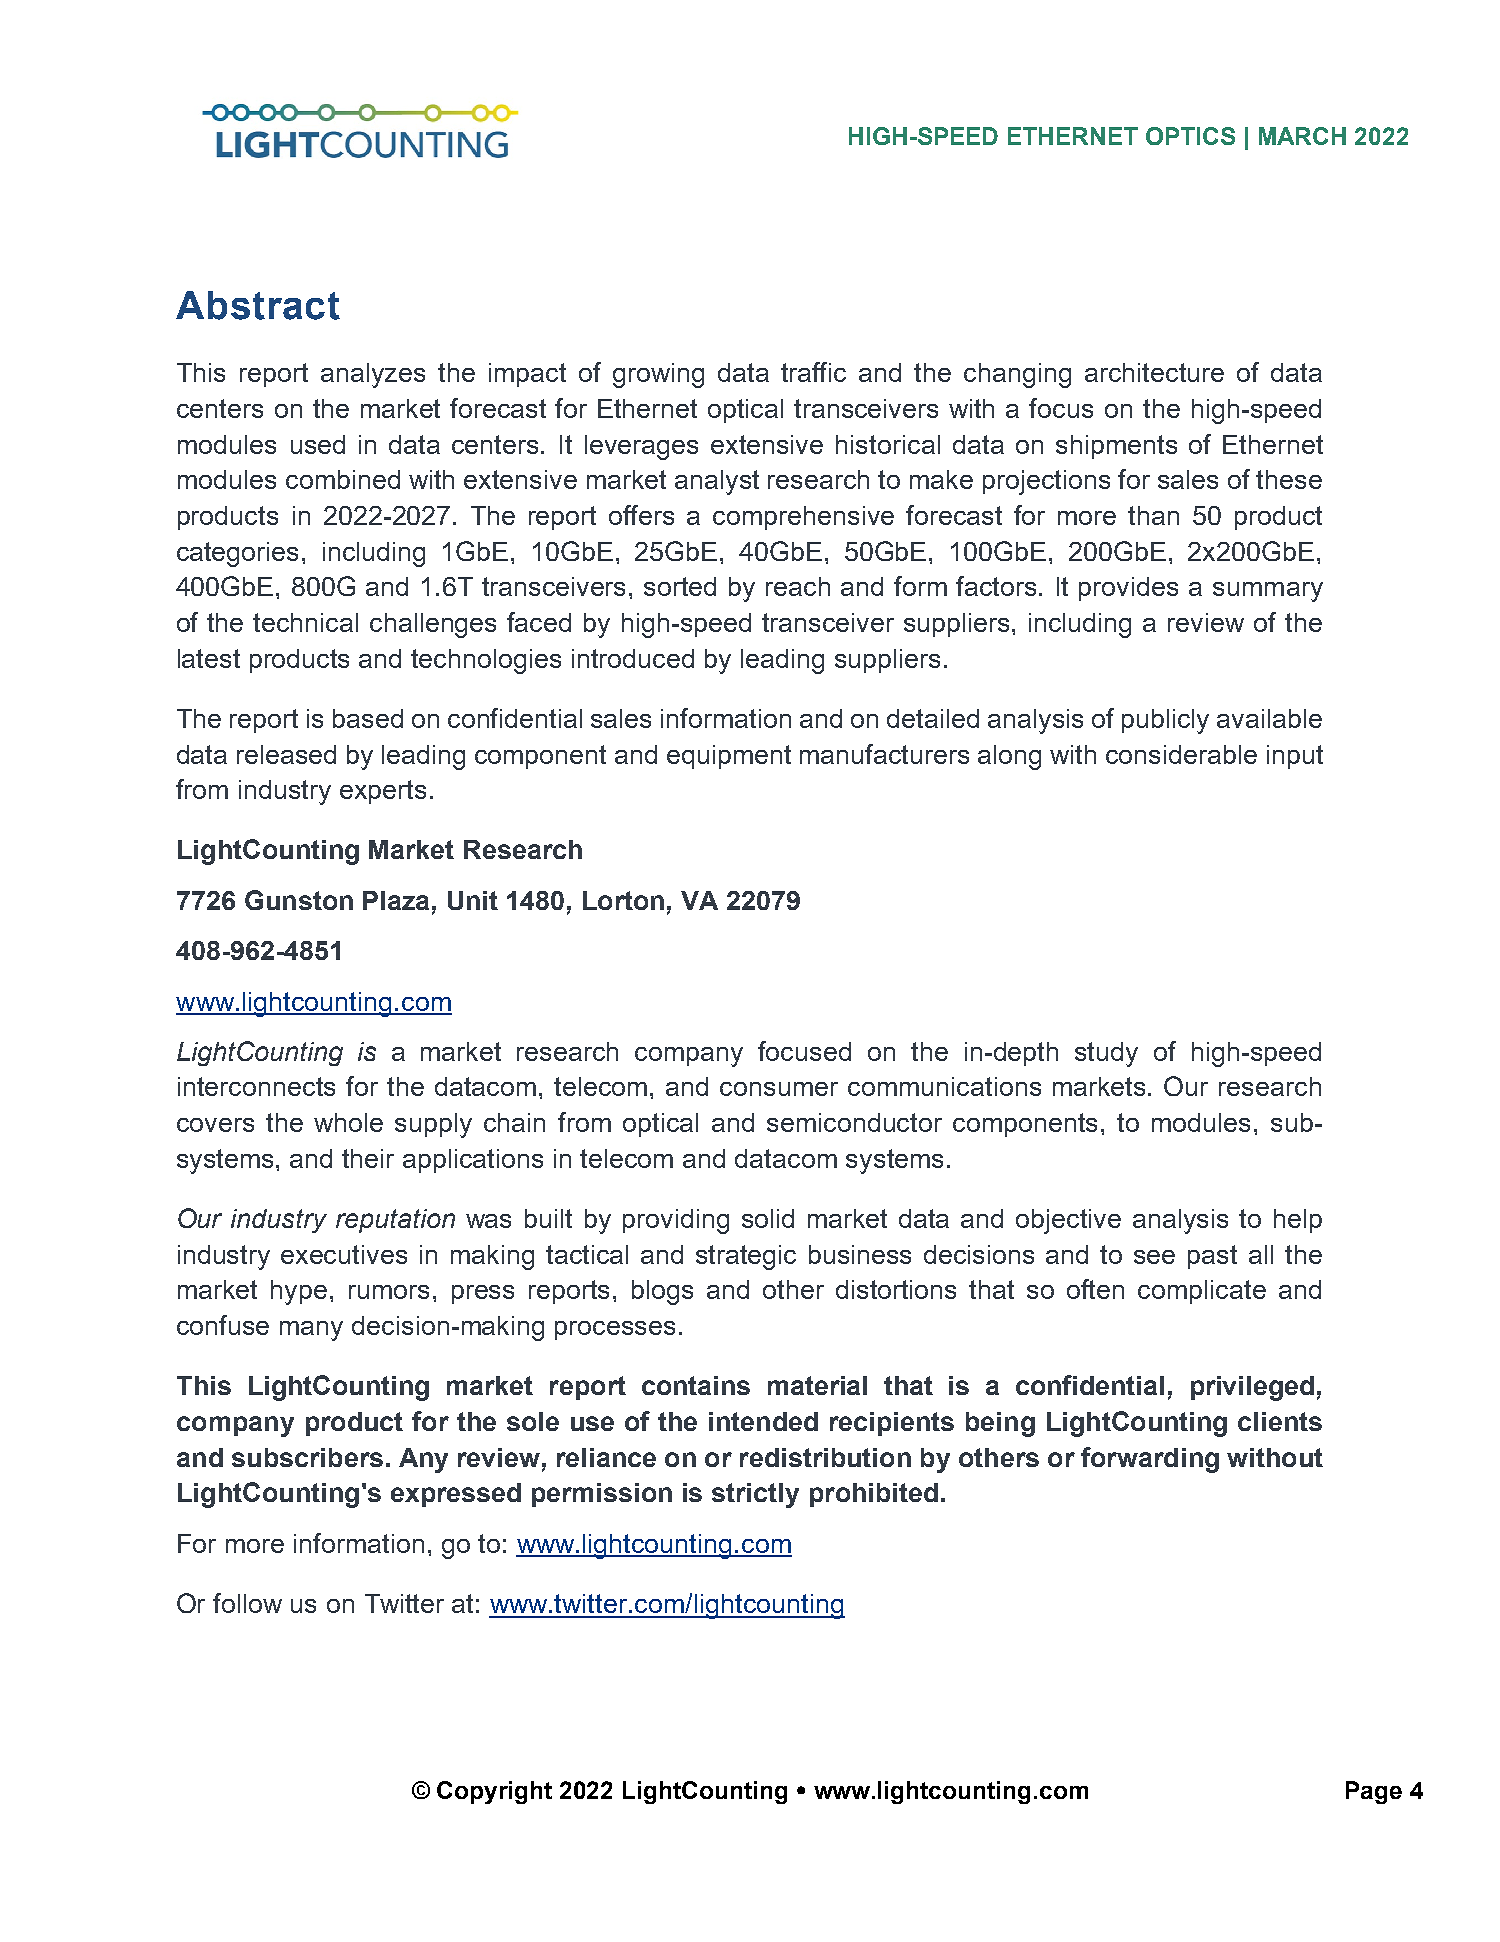  What do you see at coordinates (1298, 1221) in the screenshot?
I see `help` at bounding box center [1298, 1221].
